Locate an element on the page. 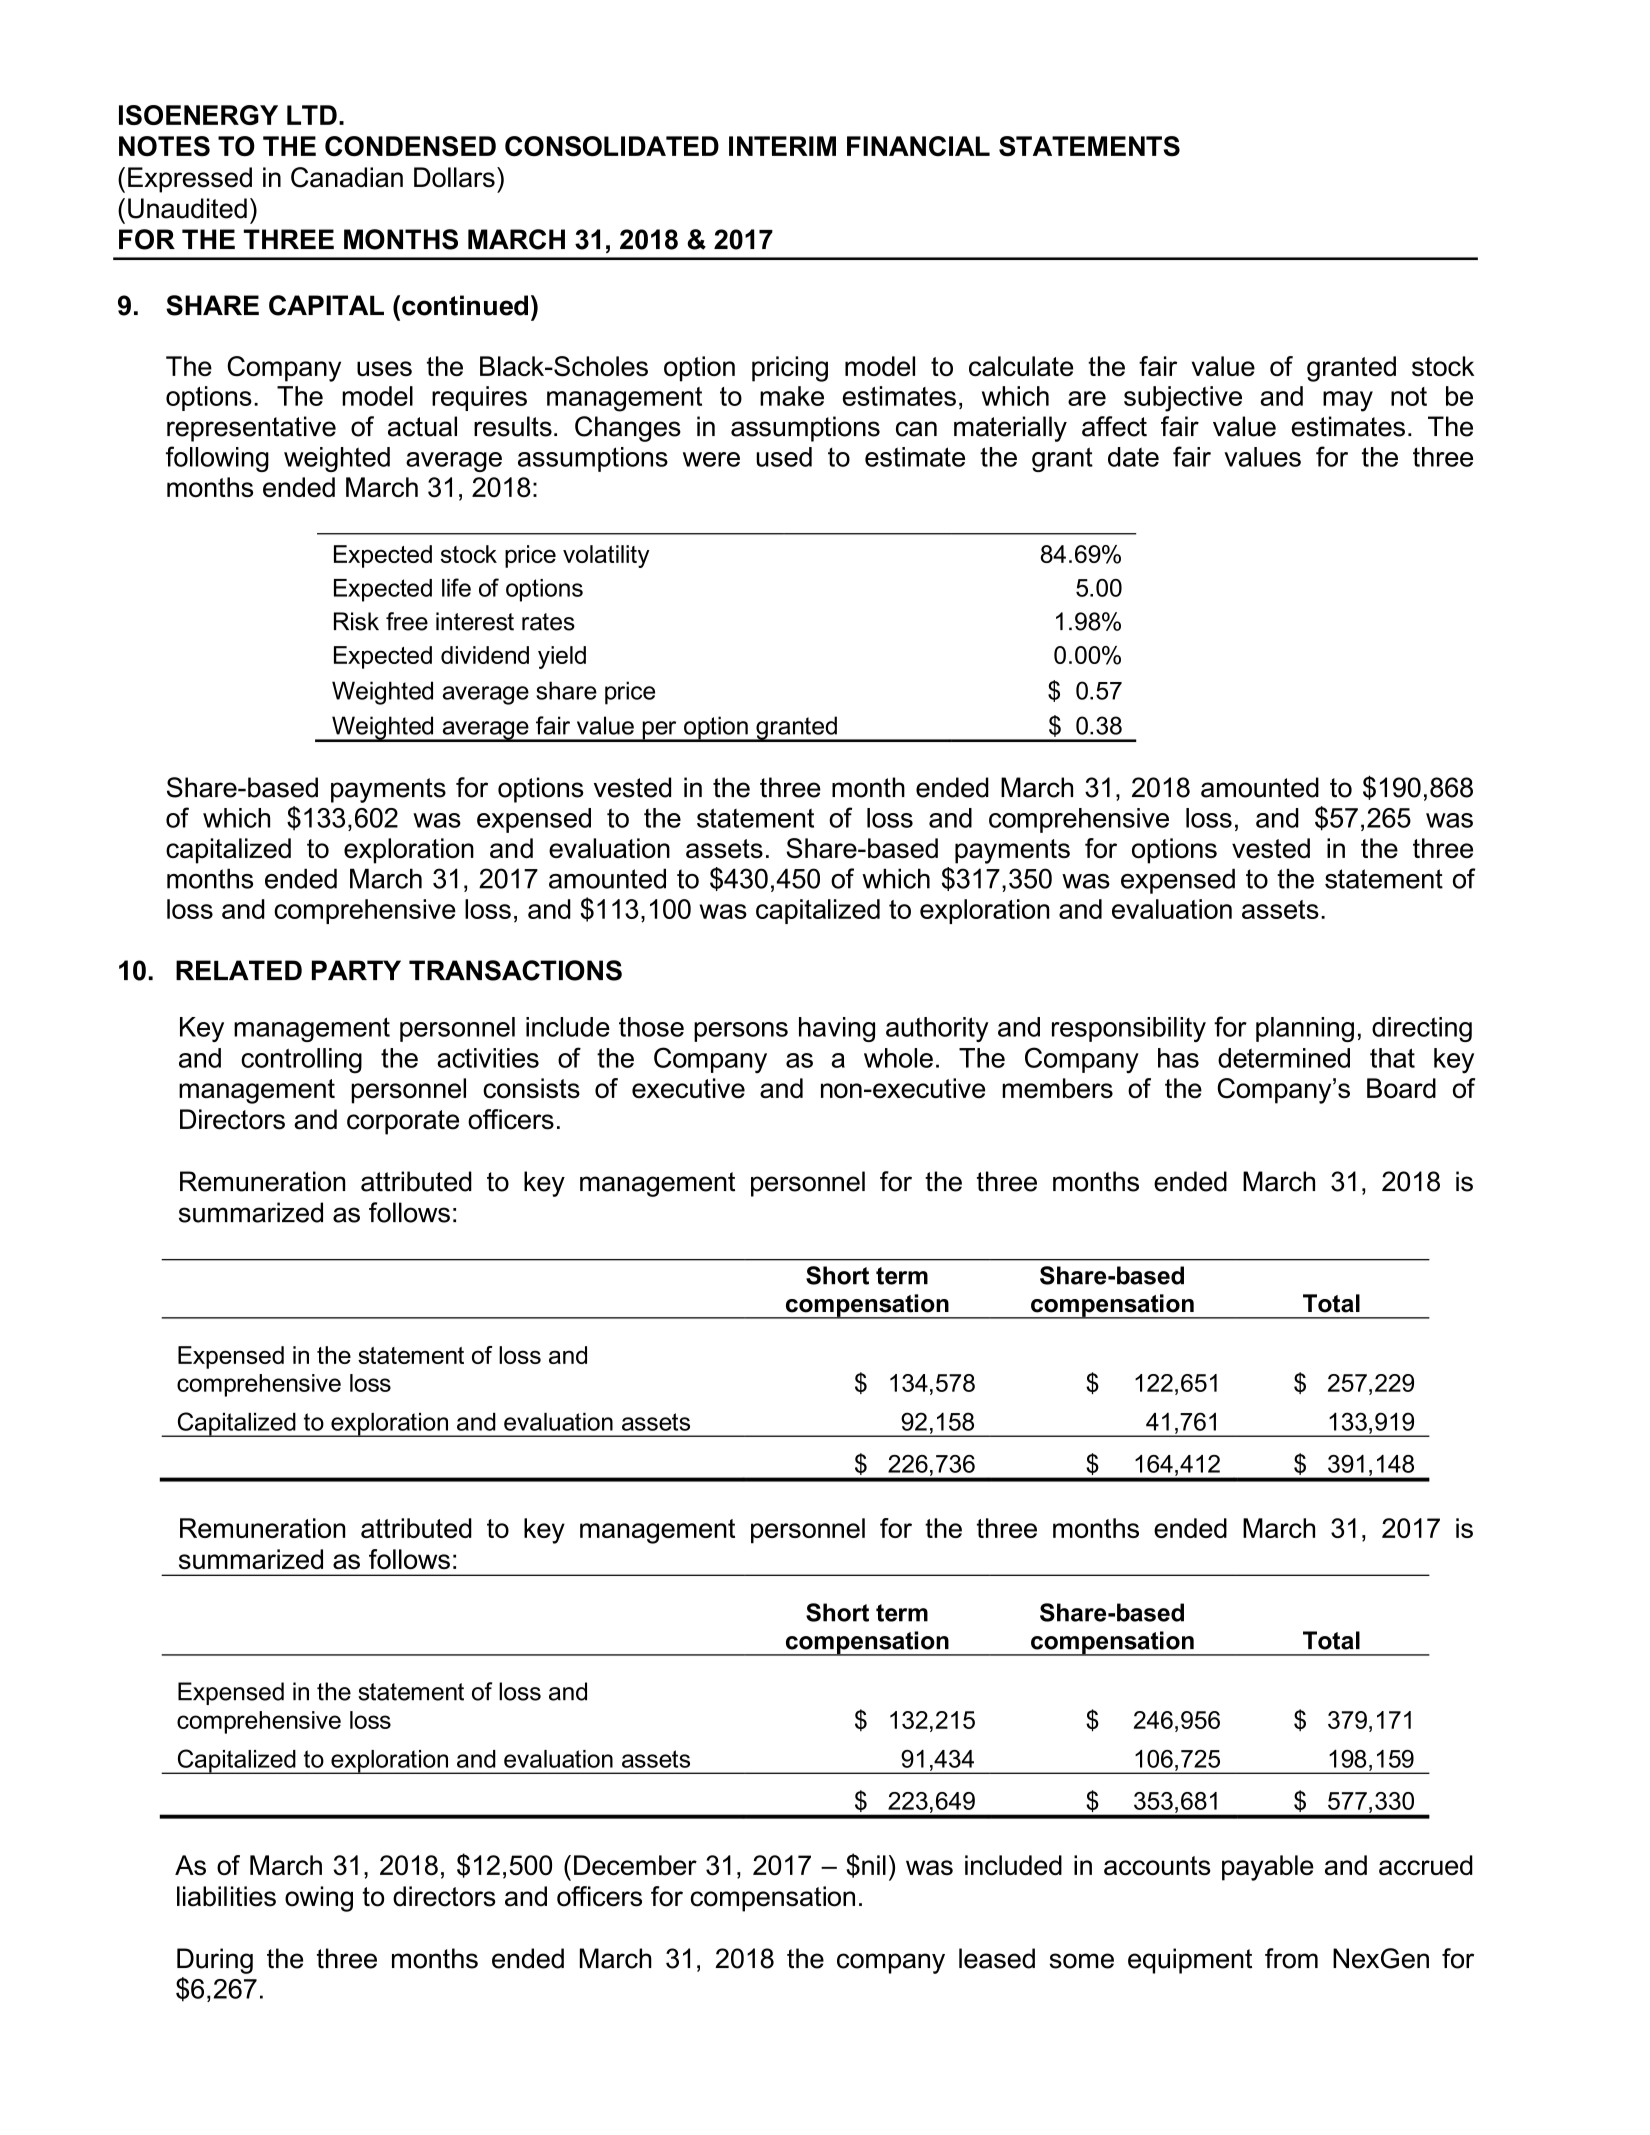 The image size is (1650, 2135). Board is located at coordinates (1401, 1088).
